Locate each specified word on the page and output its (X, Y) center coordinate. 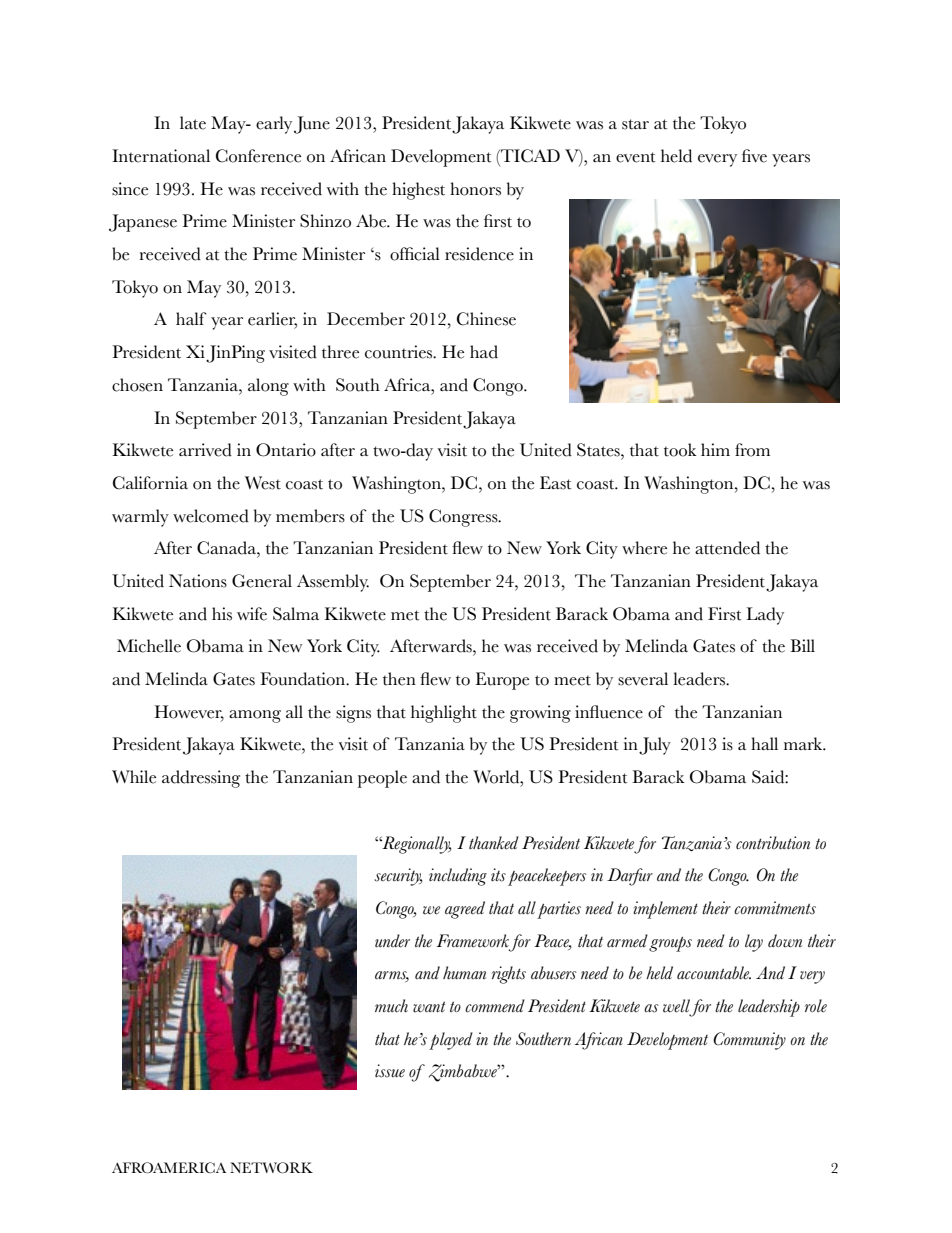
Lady (765, 616)
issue (390, 1071)
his (222, 614)
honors (475, 189)
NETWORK (271, 1167)
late (193, 123)
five (754, 156)
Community (749, 1041)
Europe (502, 681)
